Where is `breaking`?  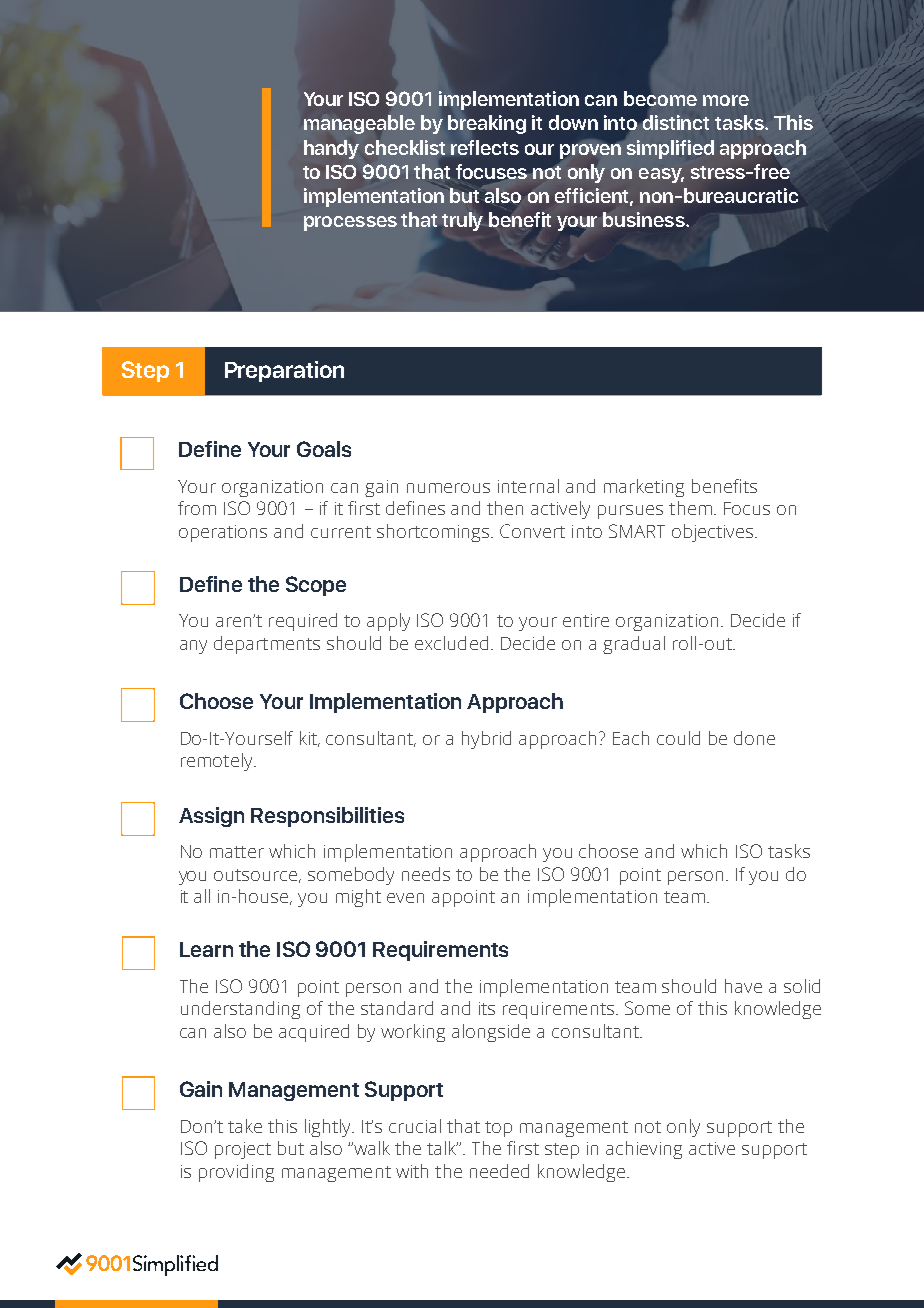
breaking is located at coordinates (487, 124).
